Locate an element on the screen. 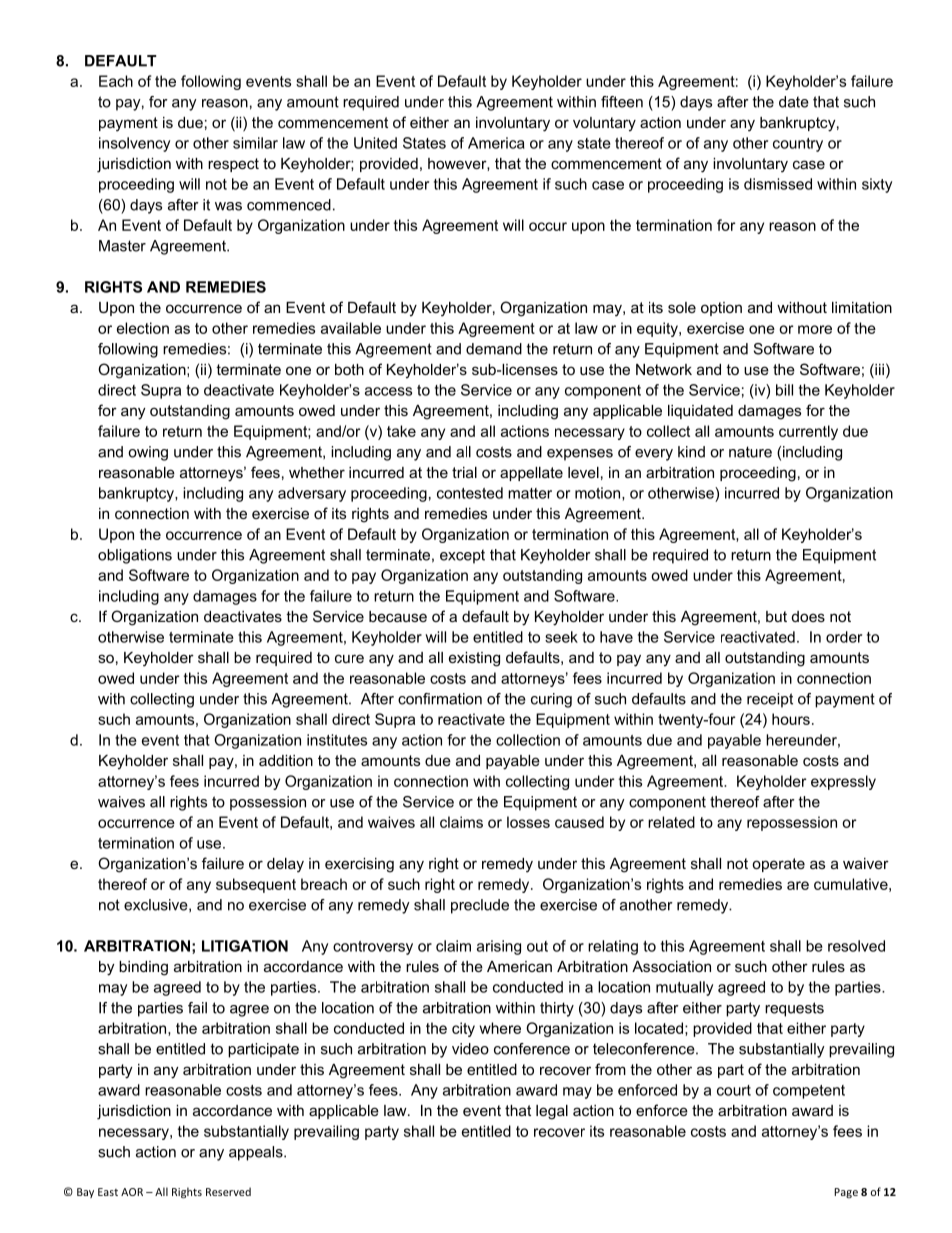 The width and height of the screenshot is (952, 1233). Reserved is located at coordinates (228, 1191).
